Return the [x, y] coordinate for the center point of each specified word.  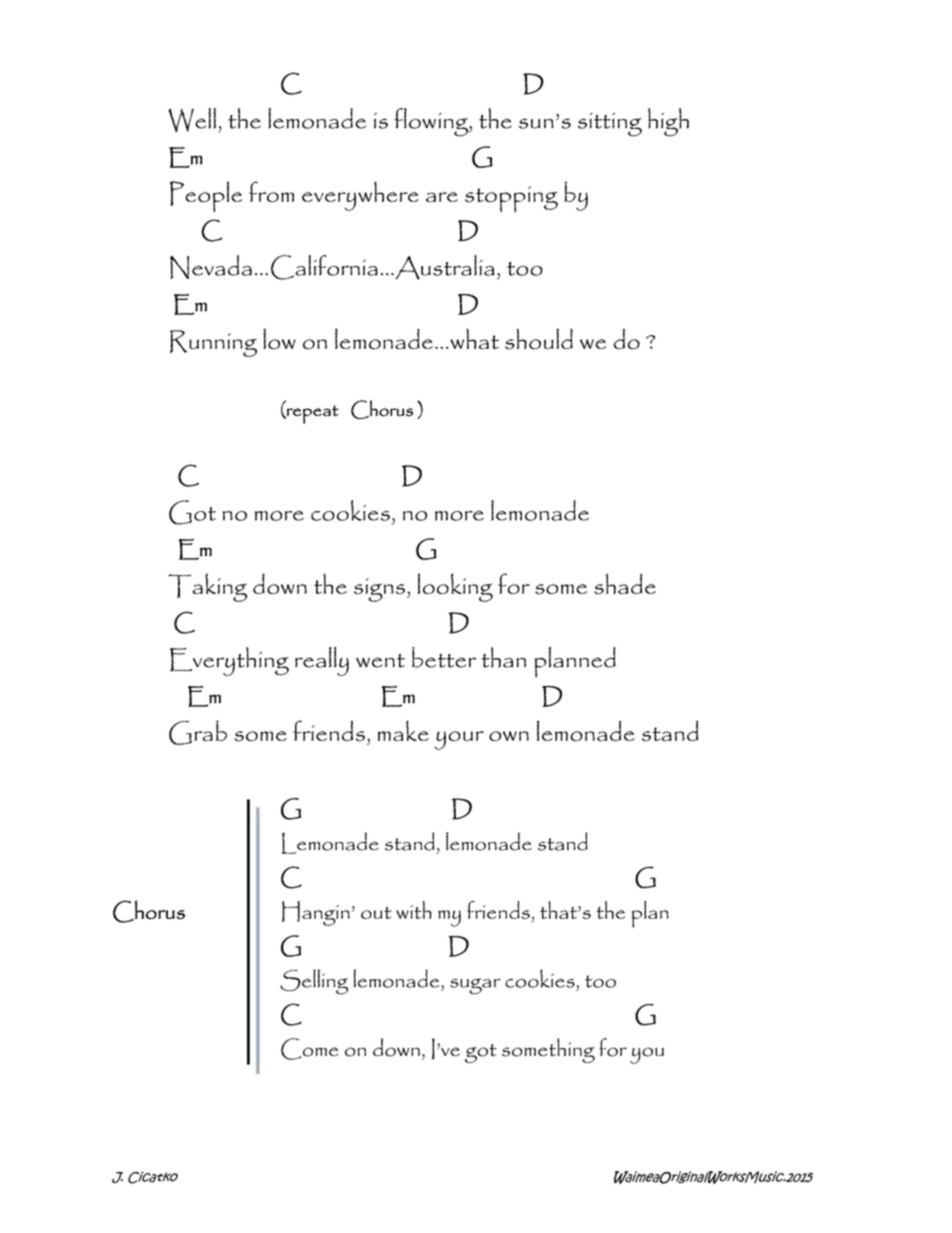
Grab [198, 732]
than [504, 657]
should [539, 339]
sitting [610, 125]
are [442, 197]
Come [309, 1049]
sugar [475, 986]
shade [625, 584]
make [403, 730]
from [271, 191]
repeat [311, 414]
